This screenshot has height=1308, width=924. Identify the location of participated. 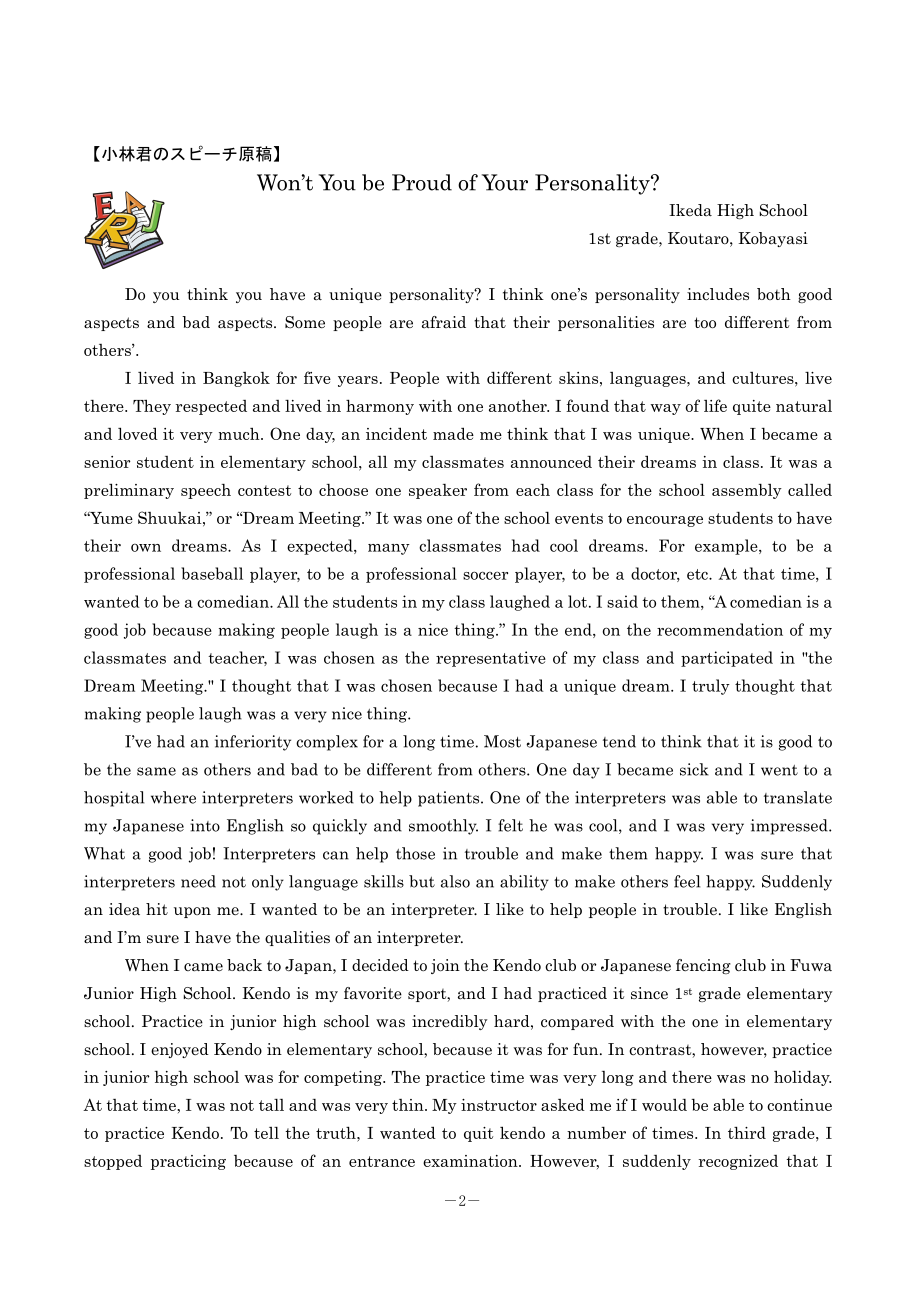
(727, 659).
